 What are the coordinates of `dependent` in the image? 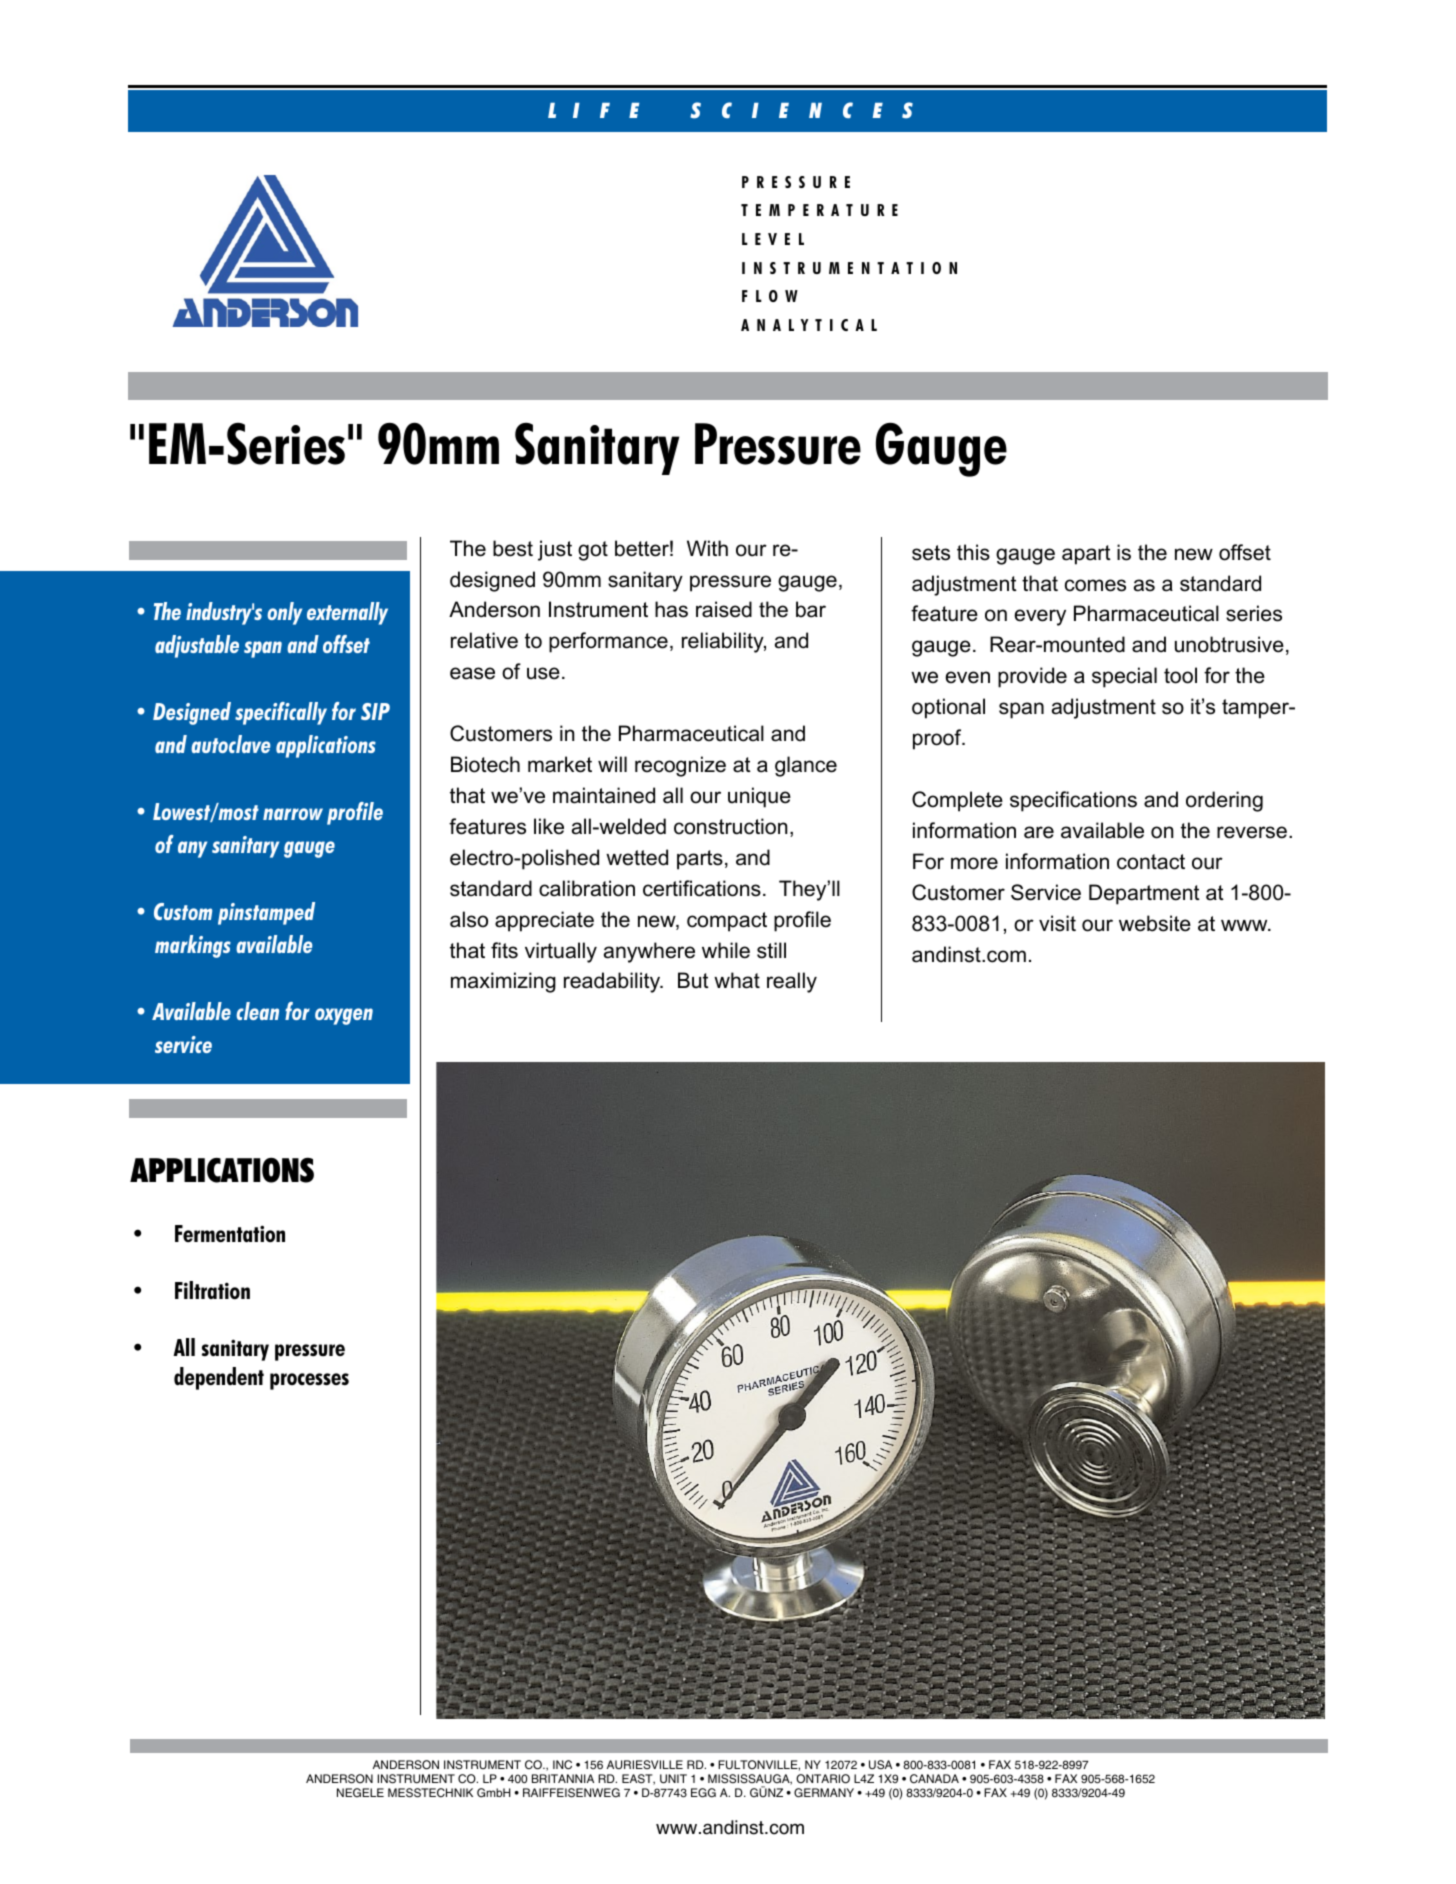 It's located at (219, 1378).
